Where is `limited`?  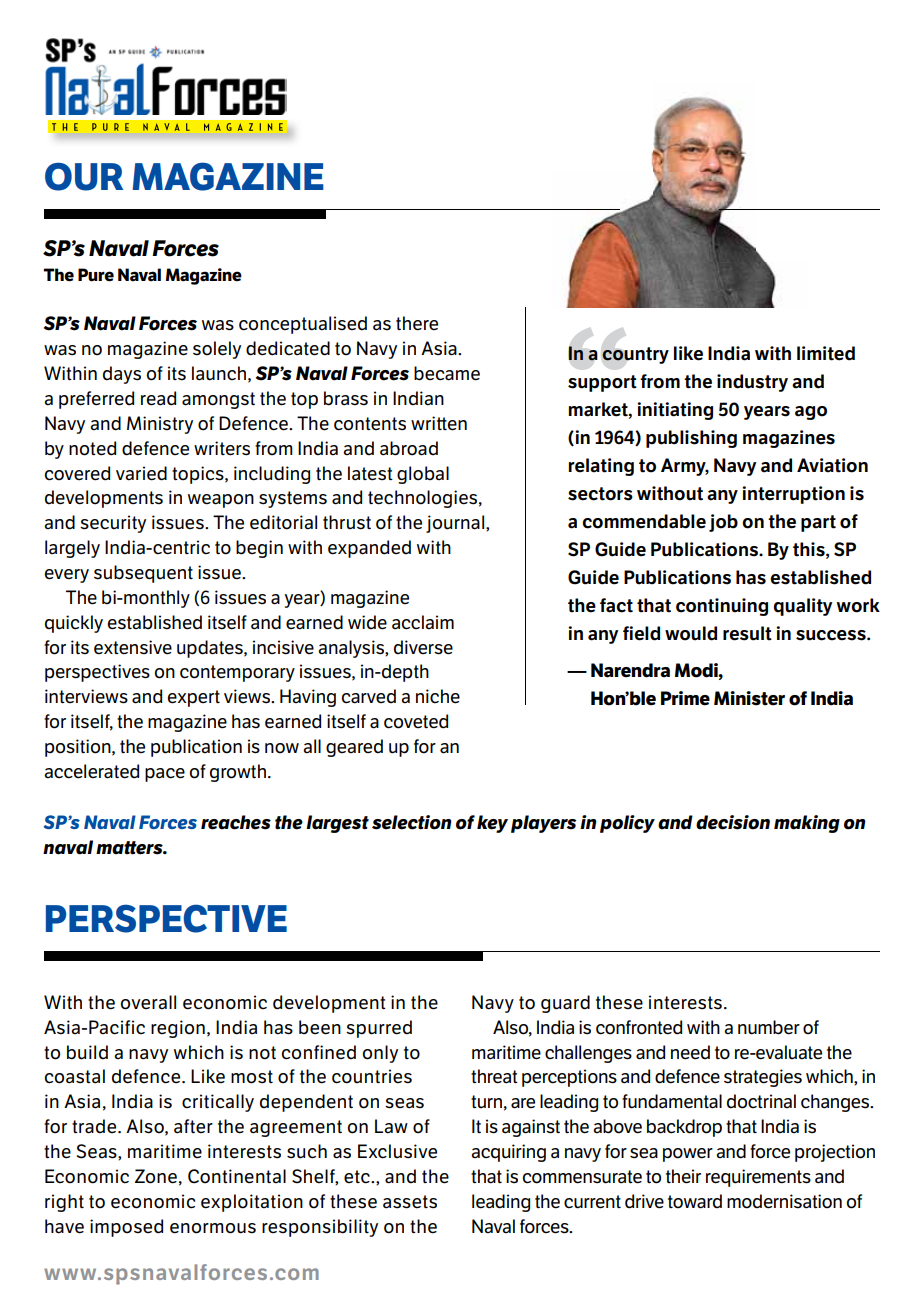
limited is located at coordinates (826, 353).
